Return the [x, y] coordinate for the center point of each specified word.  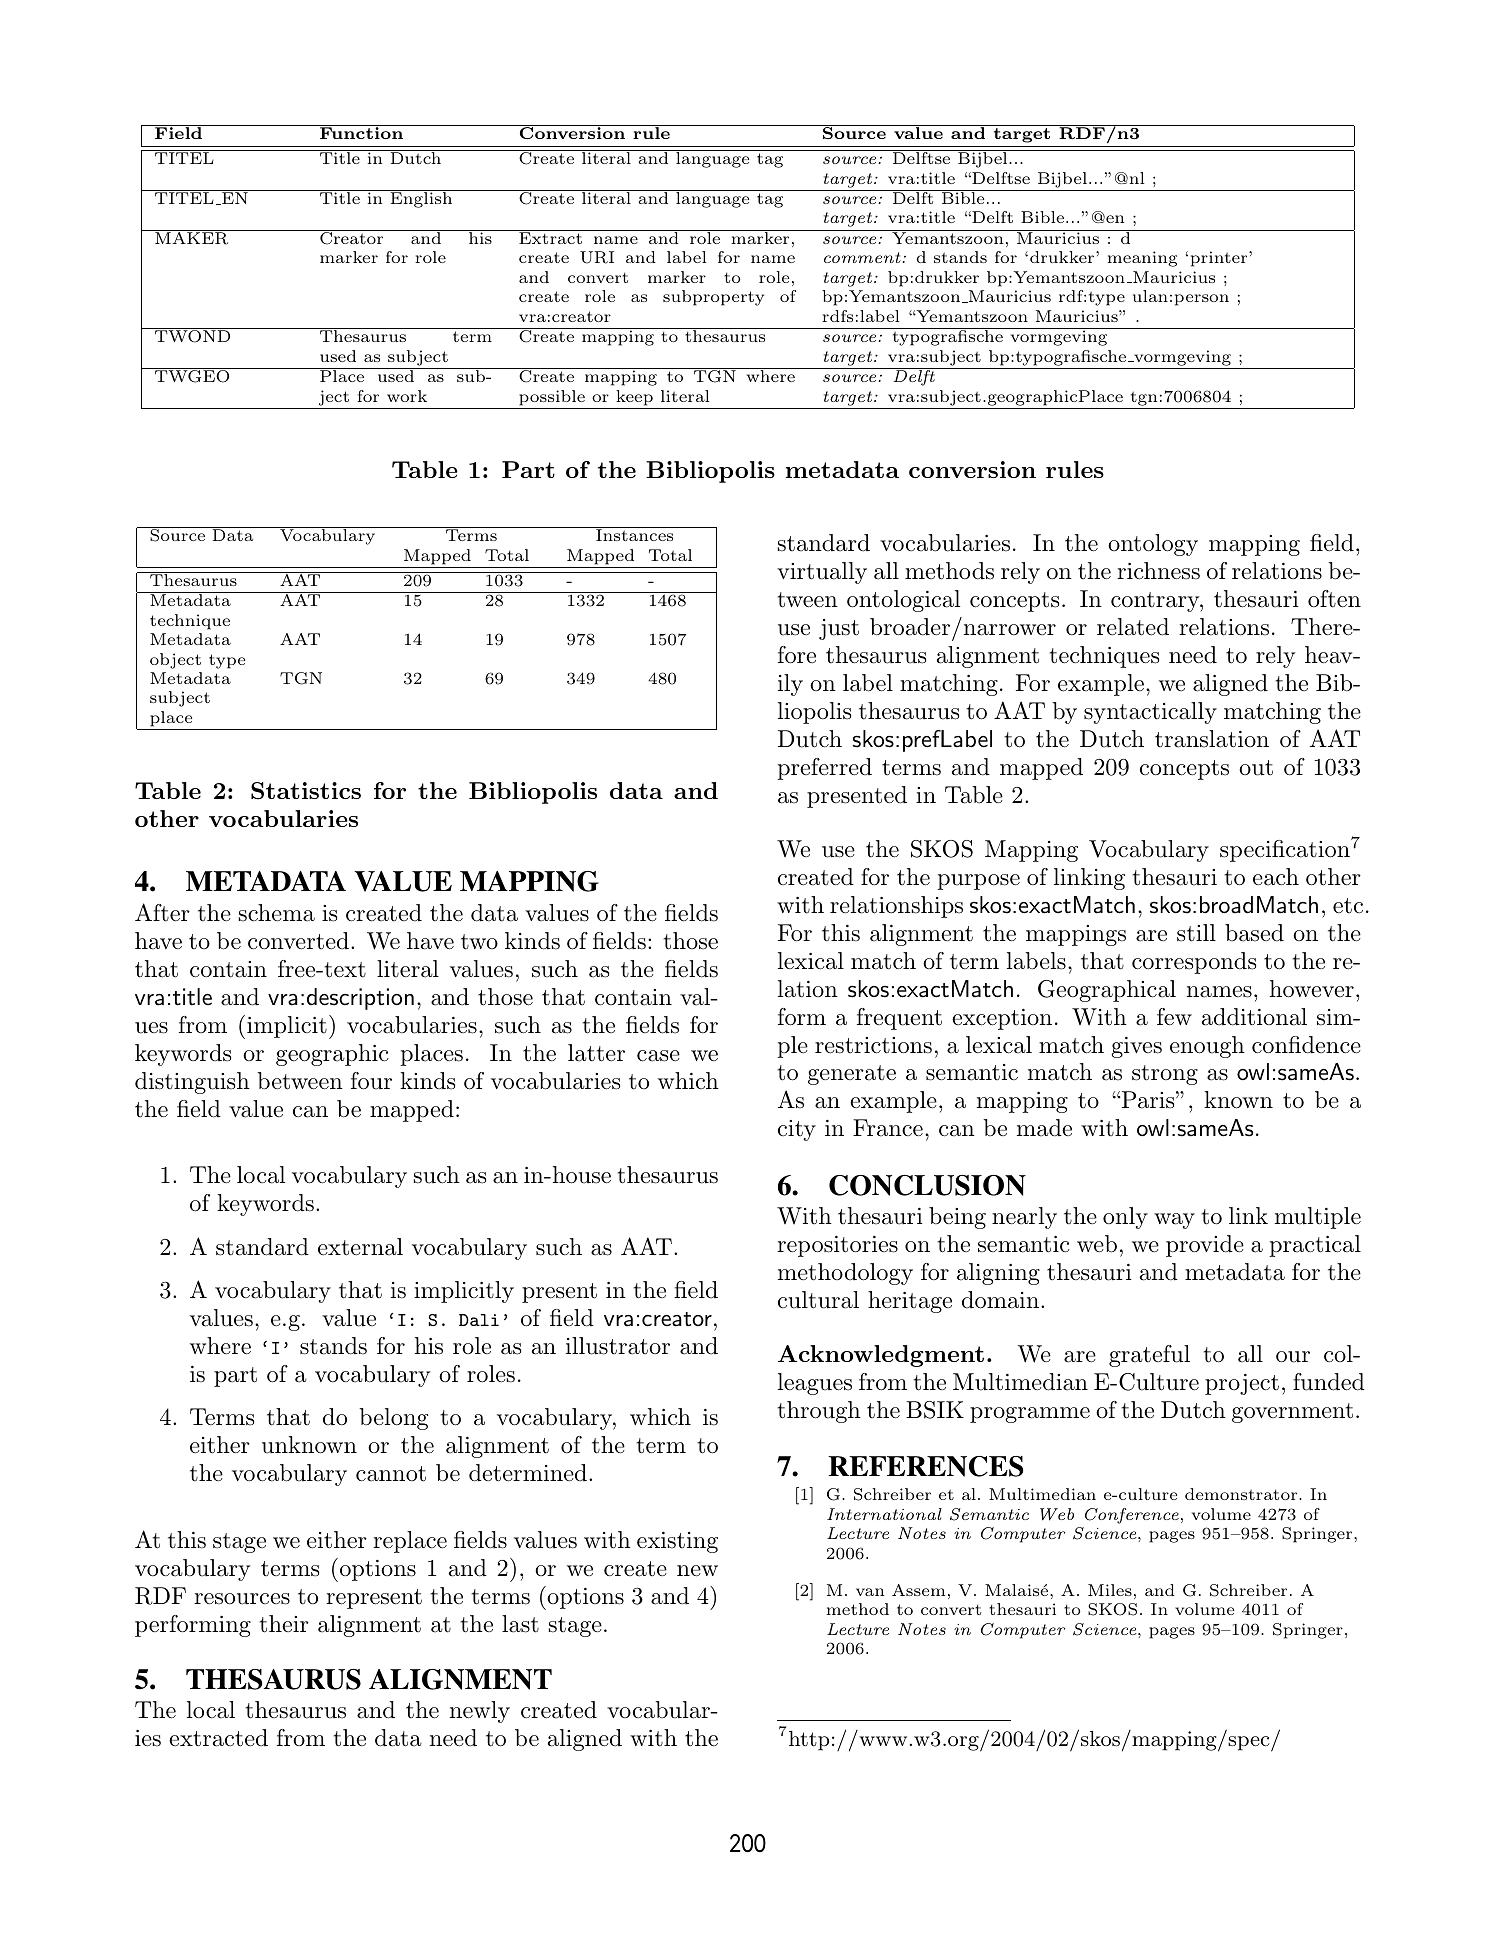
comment [863, 257]
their [284, 1624]
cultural [818, 1300]
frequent [899, 1019]
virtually [822, 573]
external [360, 1247]
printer [1220, 259]
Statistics [306, 791]
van [870, 1592]
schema [277, 913]
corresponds [1194, 963]
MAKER [192, 237]
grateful [1149, 1356]
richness [1158, 571]
